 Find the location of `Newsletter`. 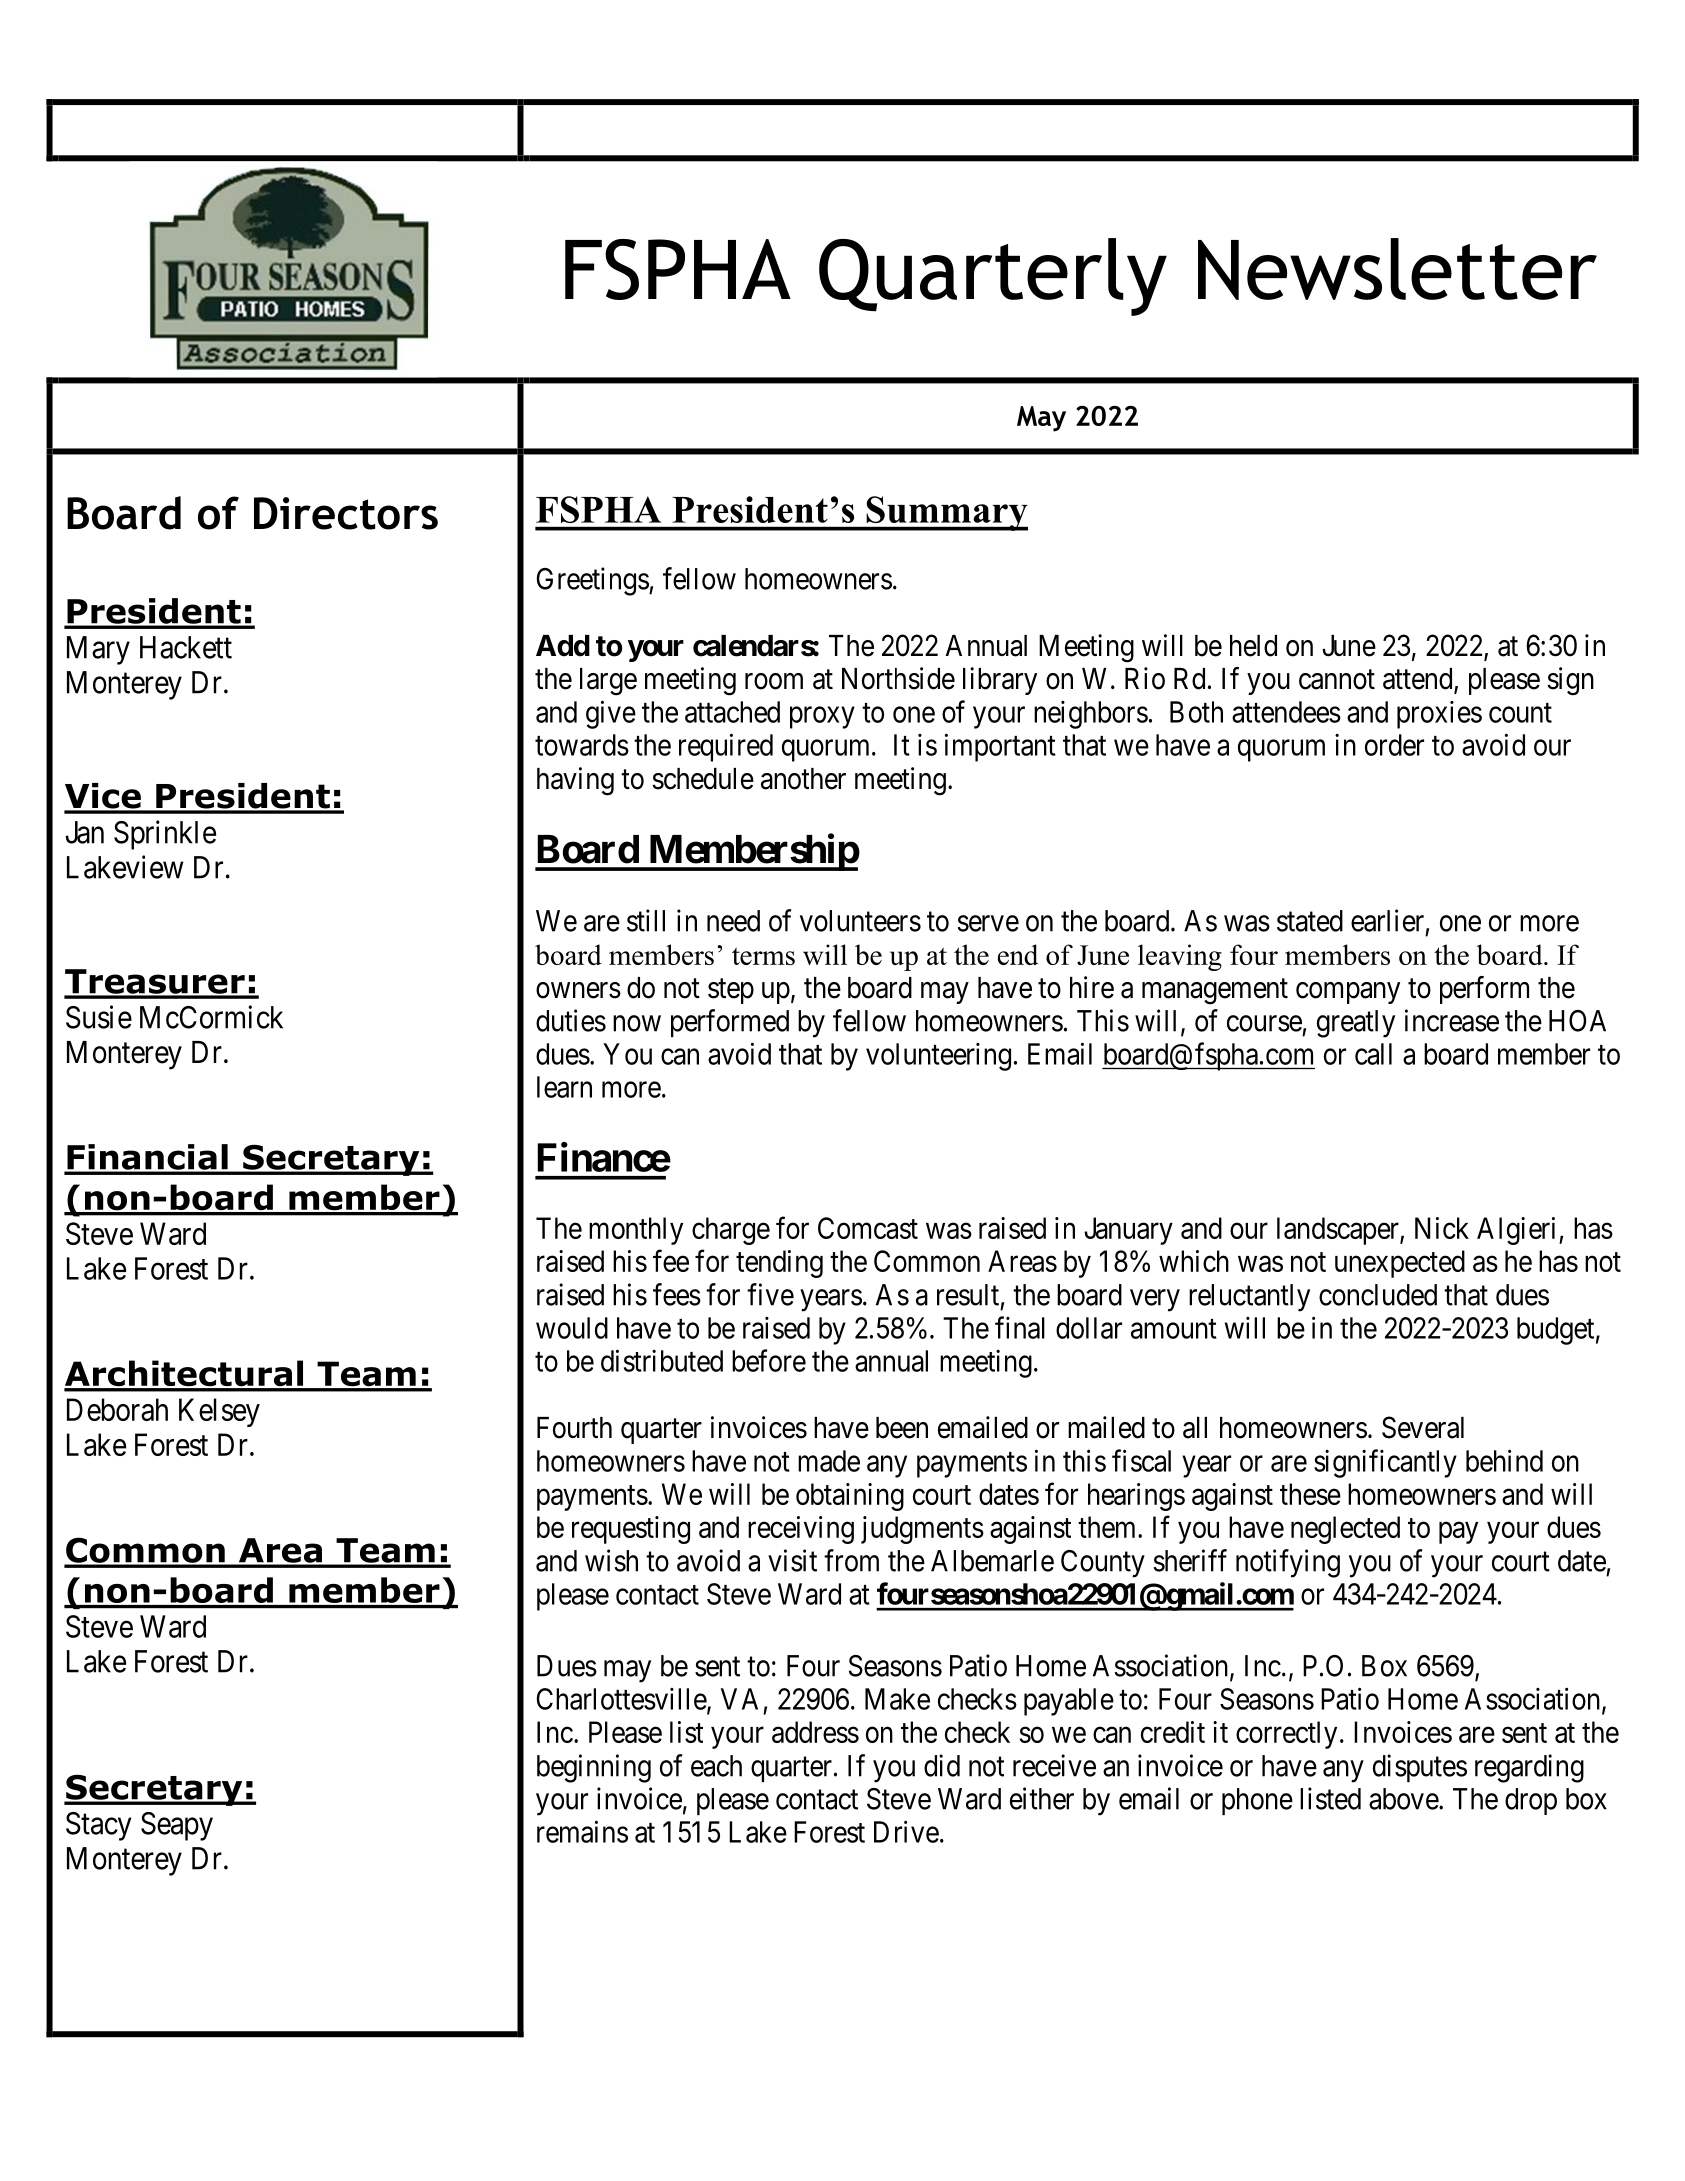

Newsletter is located at coordinates (1397, 269).
